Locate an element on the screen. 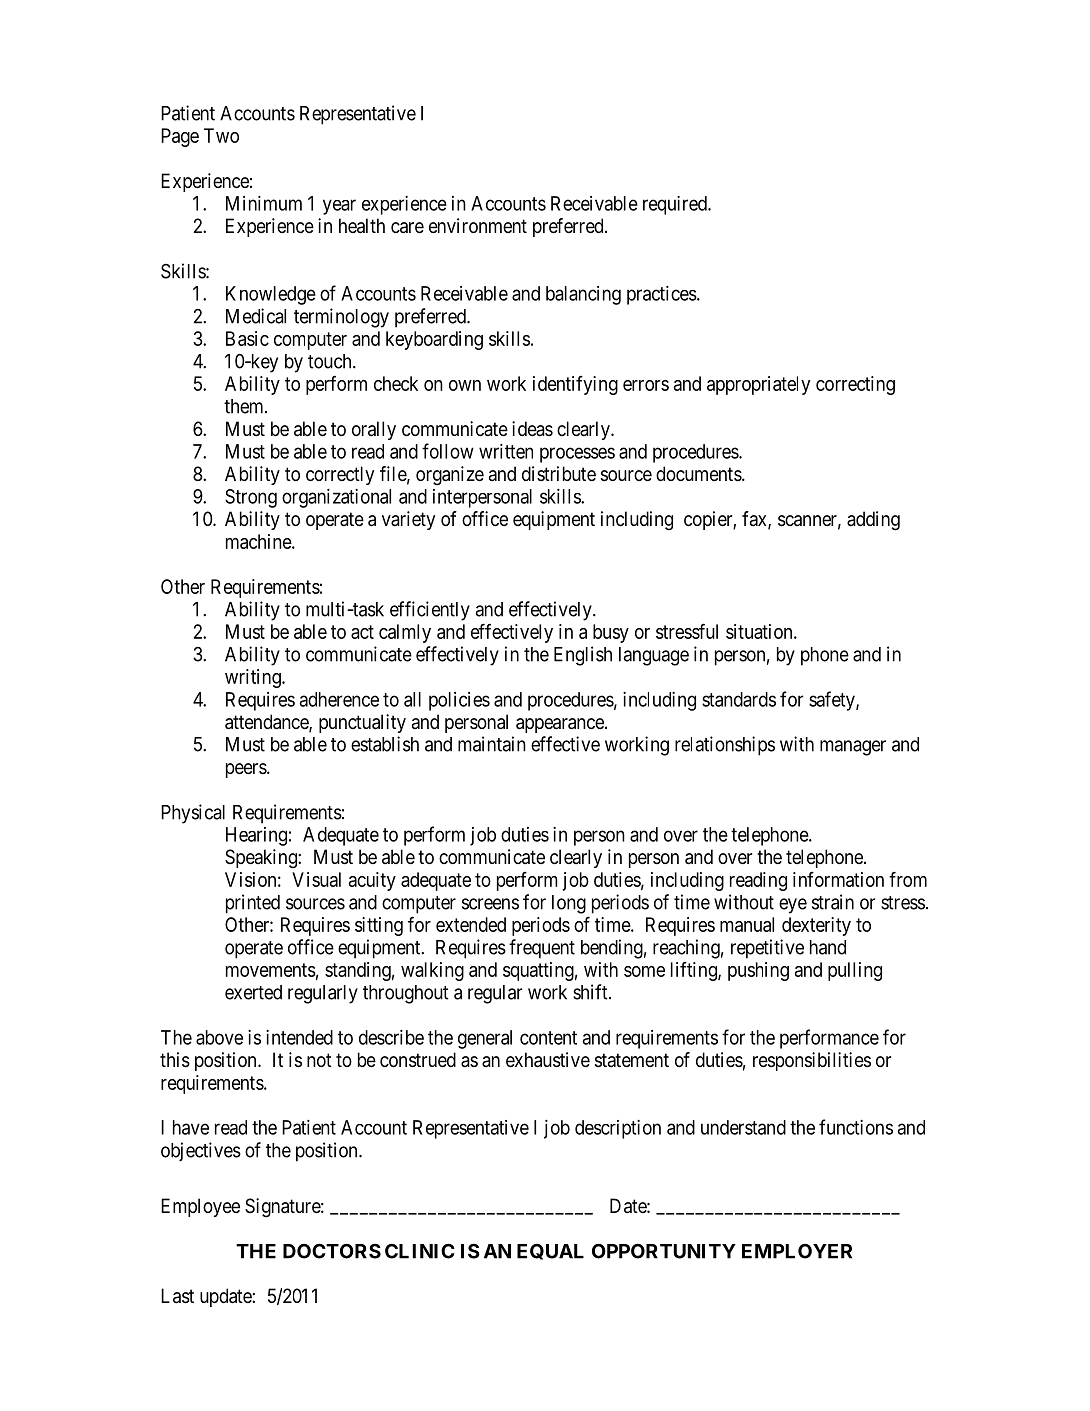  Employee is located at coordinates (200, 1207).
